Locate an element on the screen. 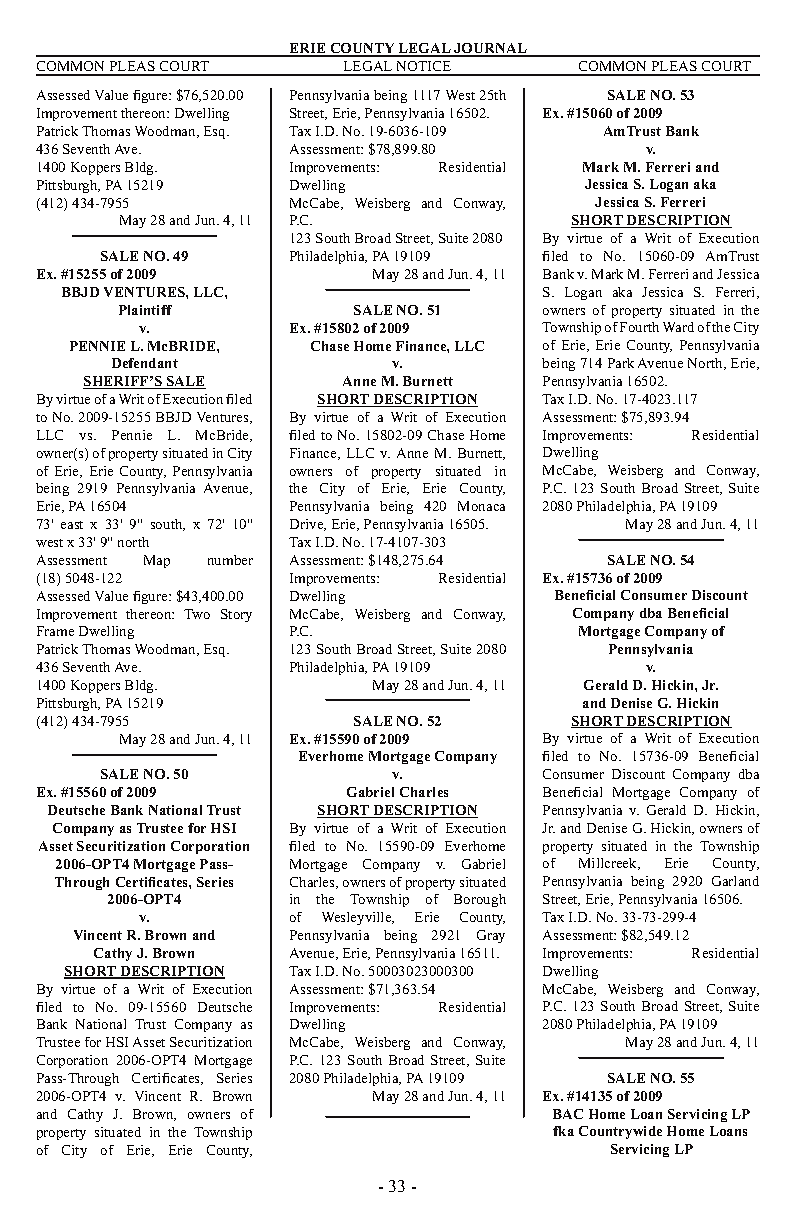 The image size is (796, 1230). Fourth is located at coordinates (639, 327).
